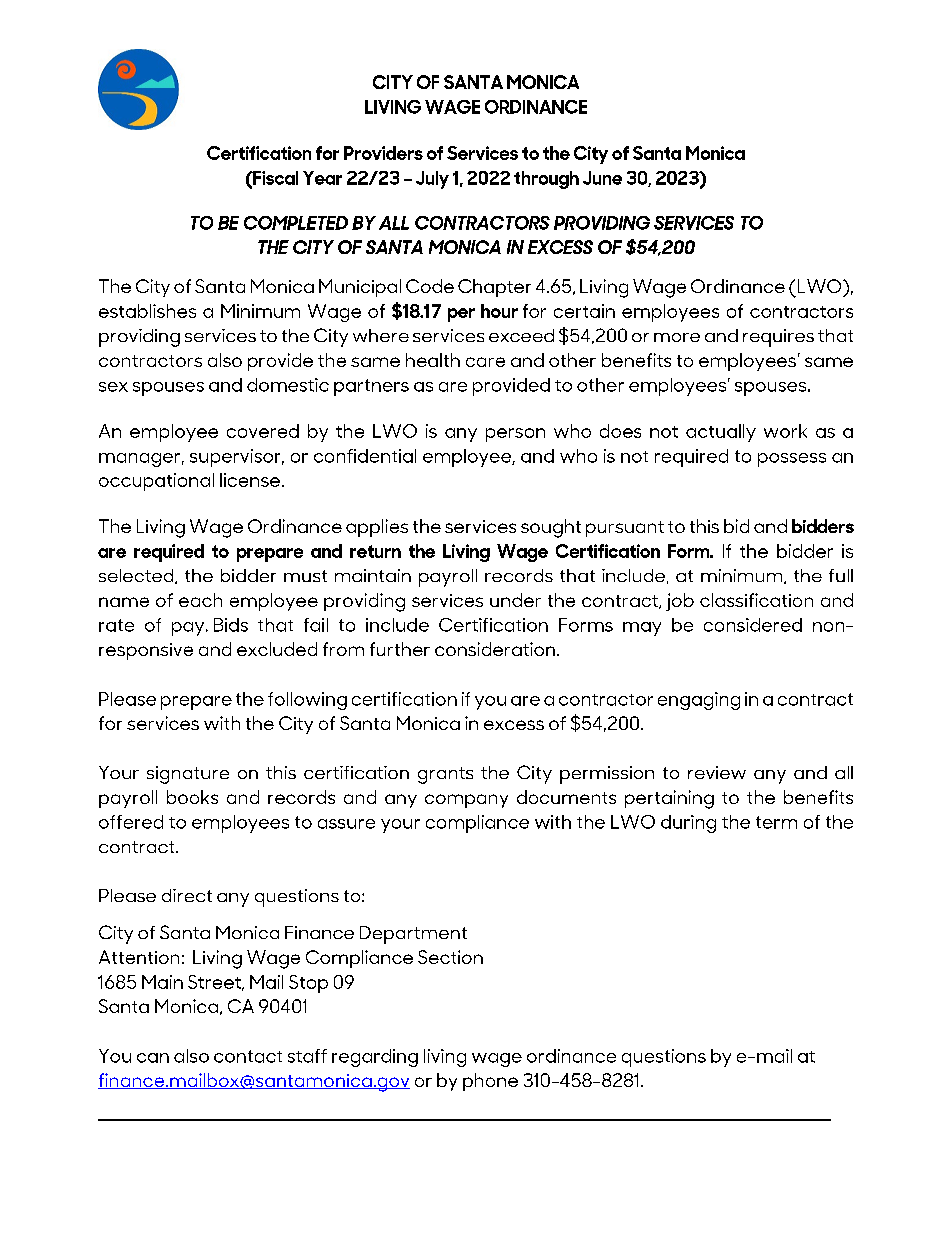 Image resolution: width=952 pixels, height=1233 pixels. Describe the element at coordinates (602, 178) in the screenshot. I see `June` at that location.
